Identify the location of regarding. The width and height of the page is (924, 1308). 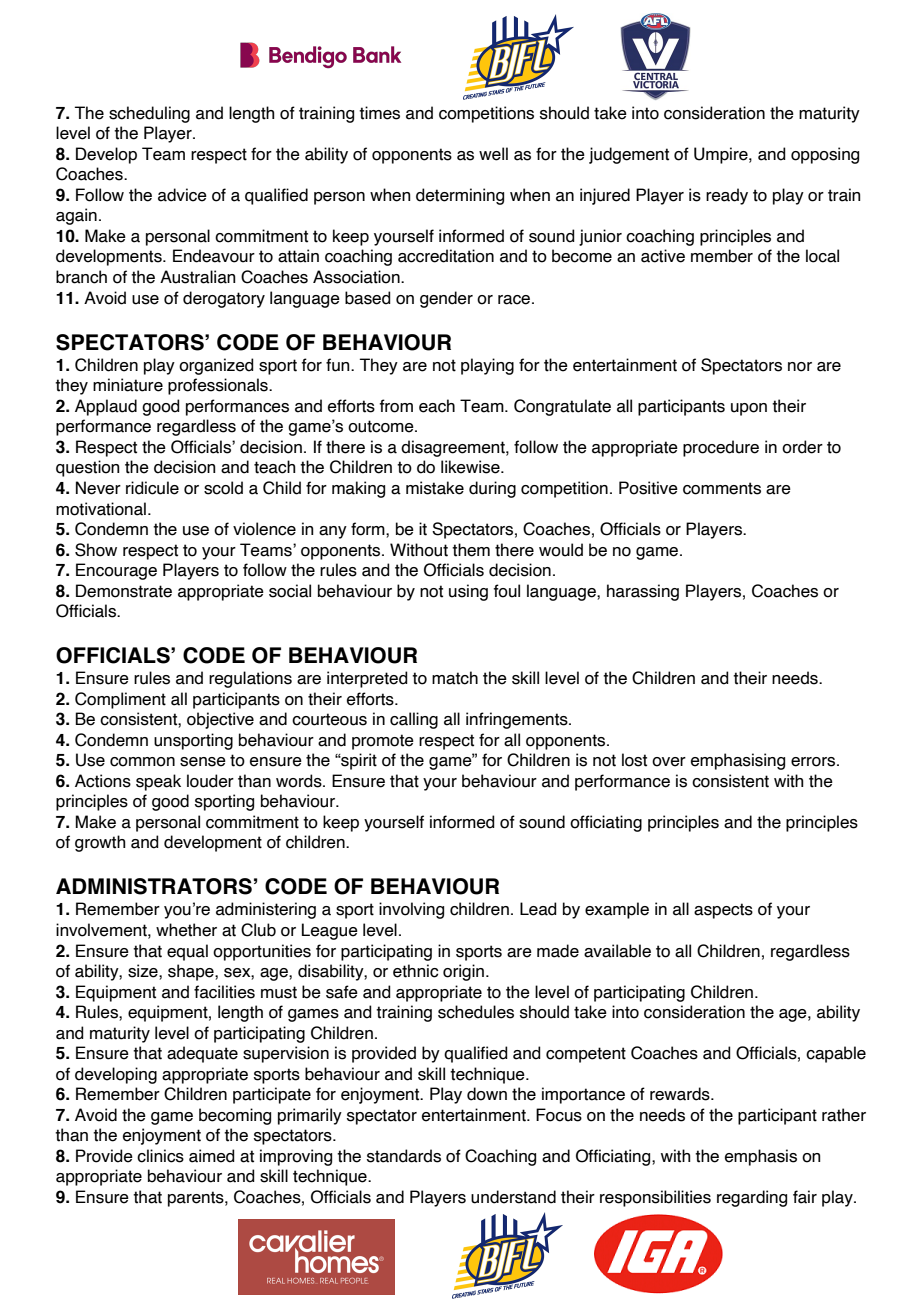
(752, 1198).
